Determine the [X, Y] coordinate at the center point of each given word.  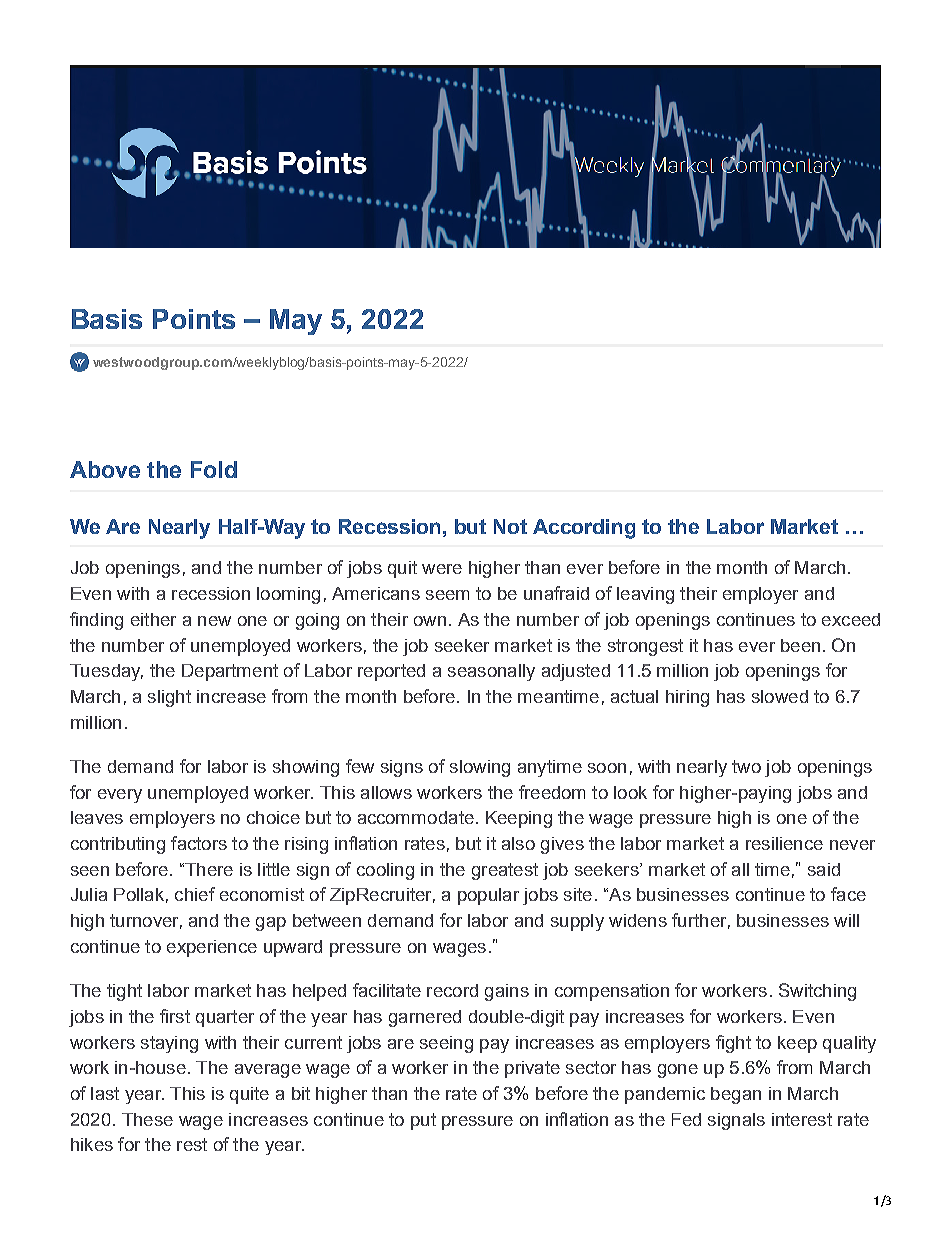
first [175, 1016]
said [824, 869]
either [153, 619]
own [430, 621]
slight [169, 698]
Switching [817, 992]
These [147, 1119]
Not [510, 526]
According [584, 529]
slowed [780, 696]
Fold [214, 469]
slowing [480, 768]
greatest [505, 871]
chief [195, 894]
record [452, 990]
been [800, 645]
